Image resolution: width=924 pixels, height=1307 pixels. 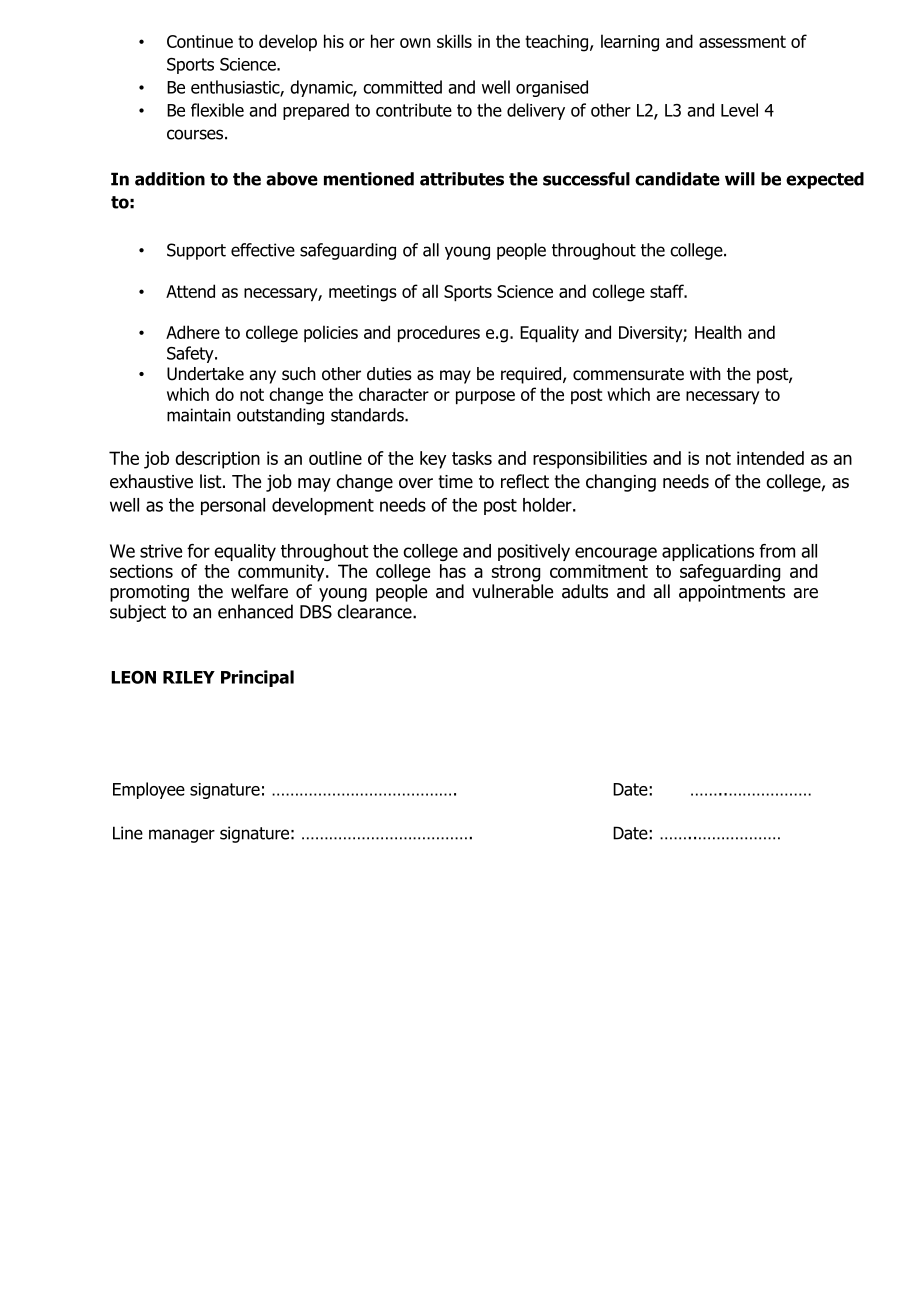 What do you see at coordinates (454, 41) in the screenshot?
I see `skills` at bounding box center [454, 41].
